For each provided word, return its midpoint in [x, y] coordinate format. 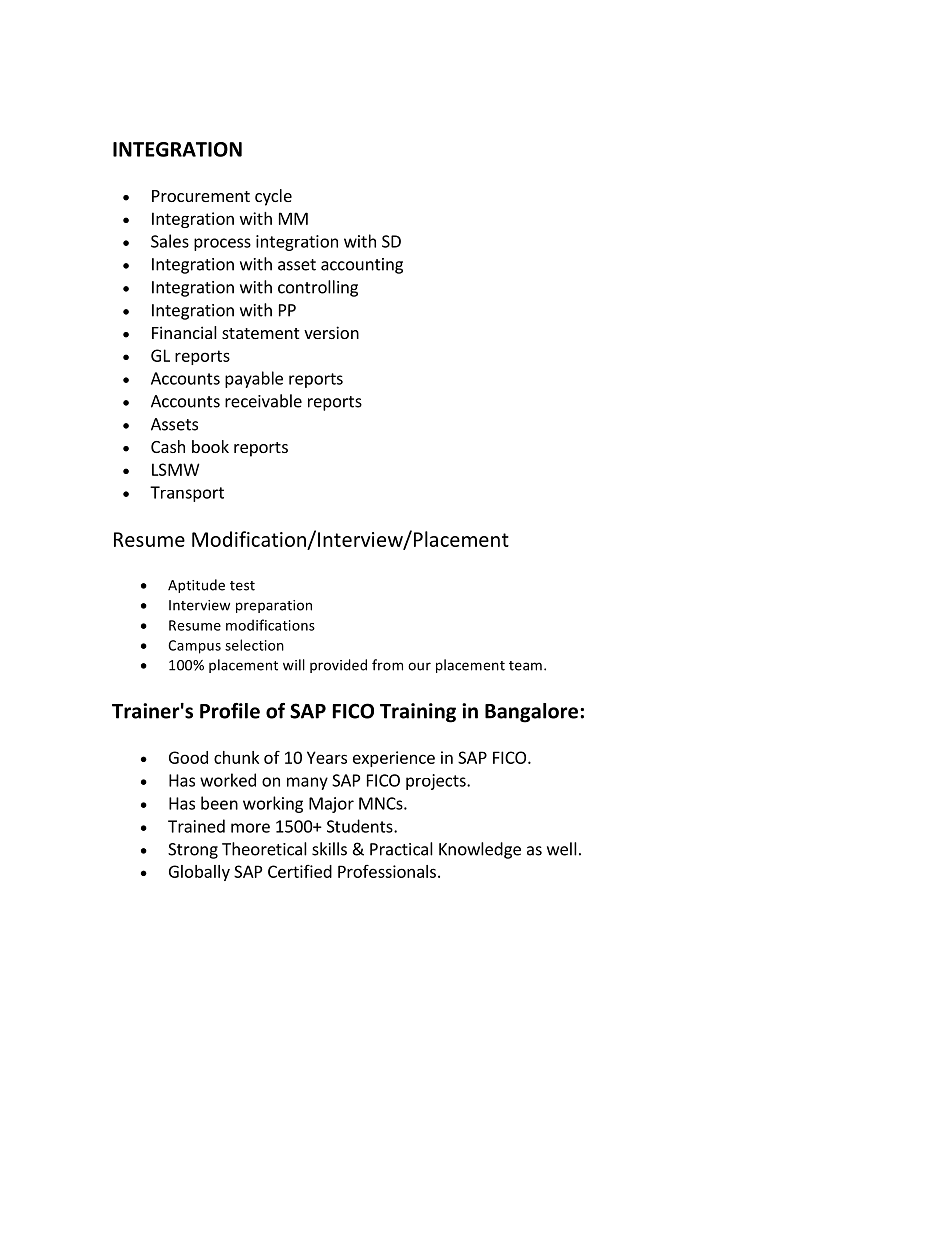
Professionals [387, 871]
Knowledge [480, 850]
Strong [193, 851]
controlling [318, 288]
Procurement [201, 196]
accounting [362, 266]
